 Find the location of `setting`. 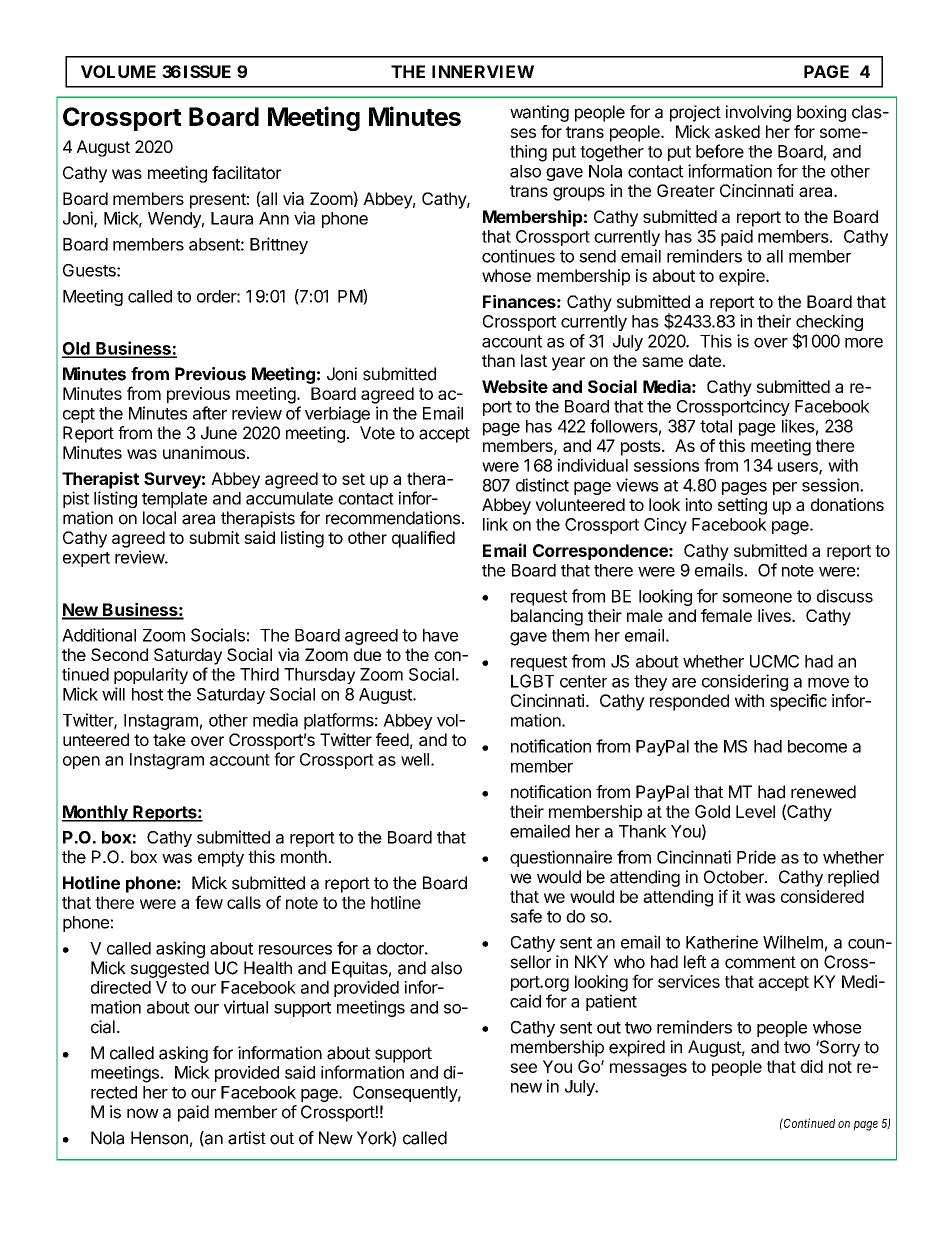

setting is located at coordinates (742, 506).
